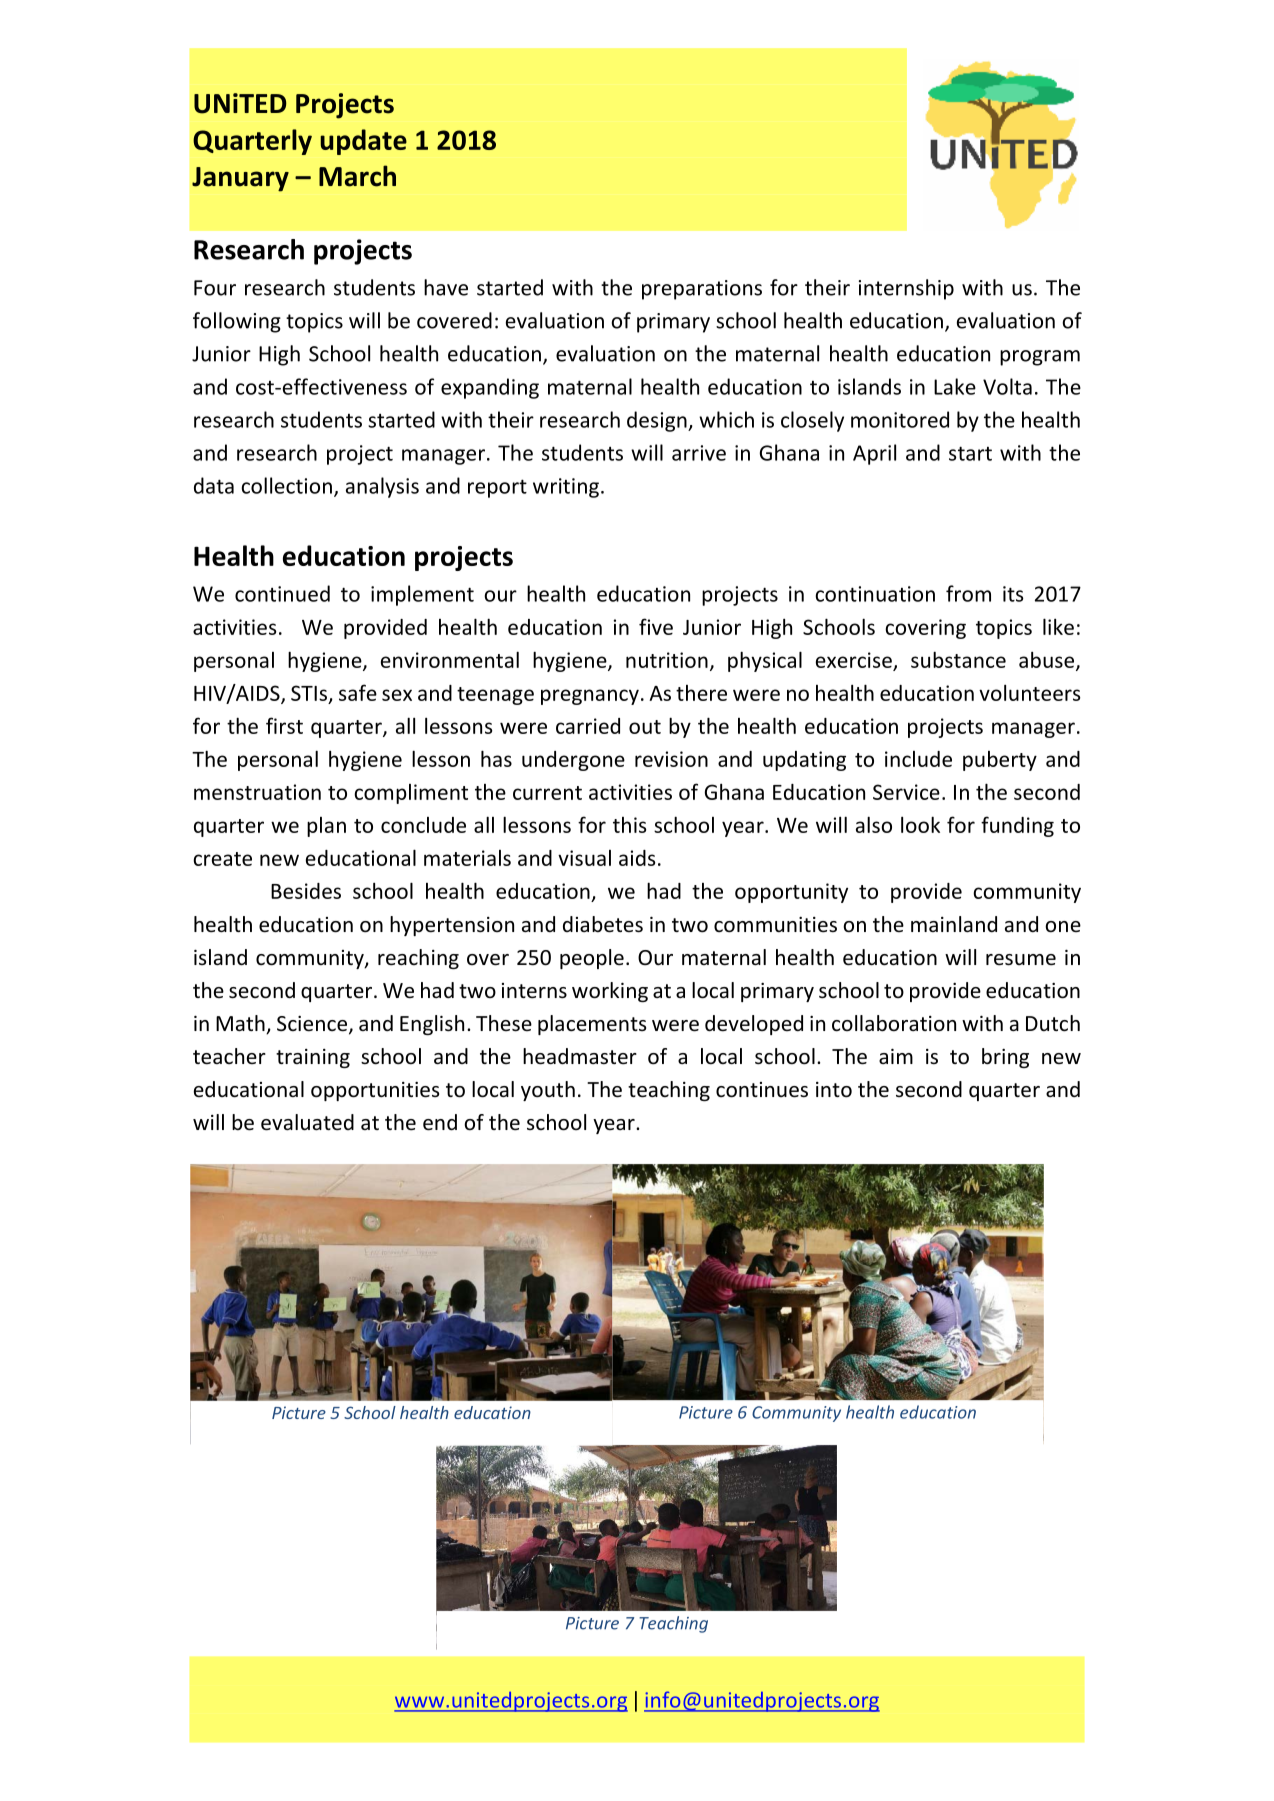  I want to click on April, so click(874, 454).
